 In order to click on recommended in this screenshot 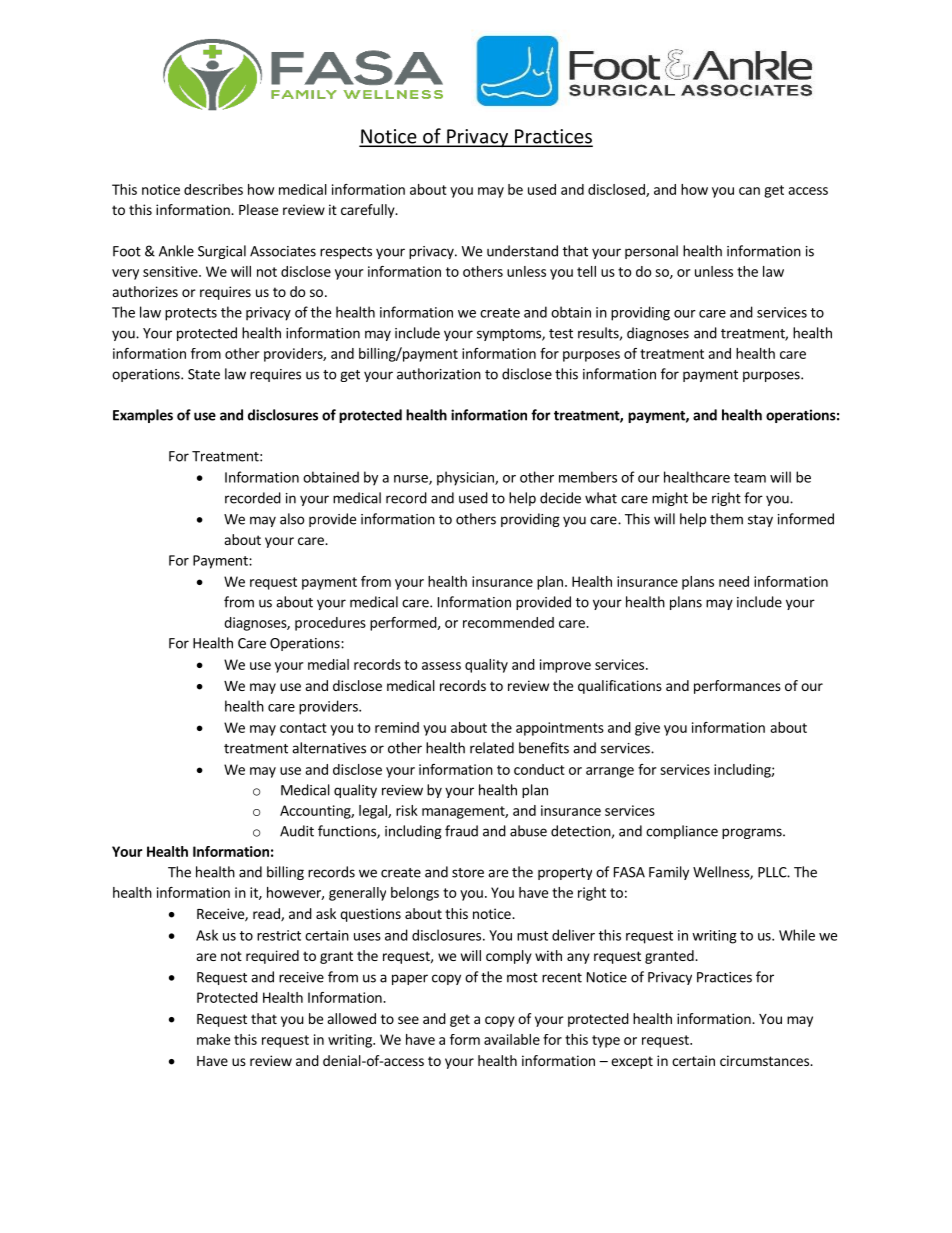, I will do `click(508, 622)`.
